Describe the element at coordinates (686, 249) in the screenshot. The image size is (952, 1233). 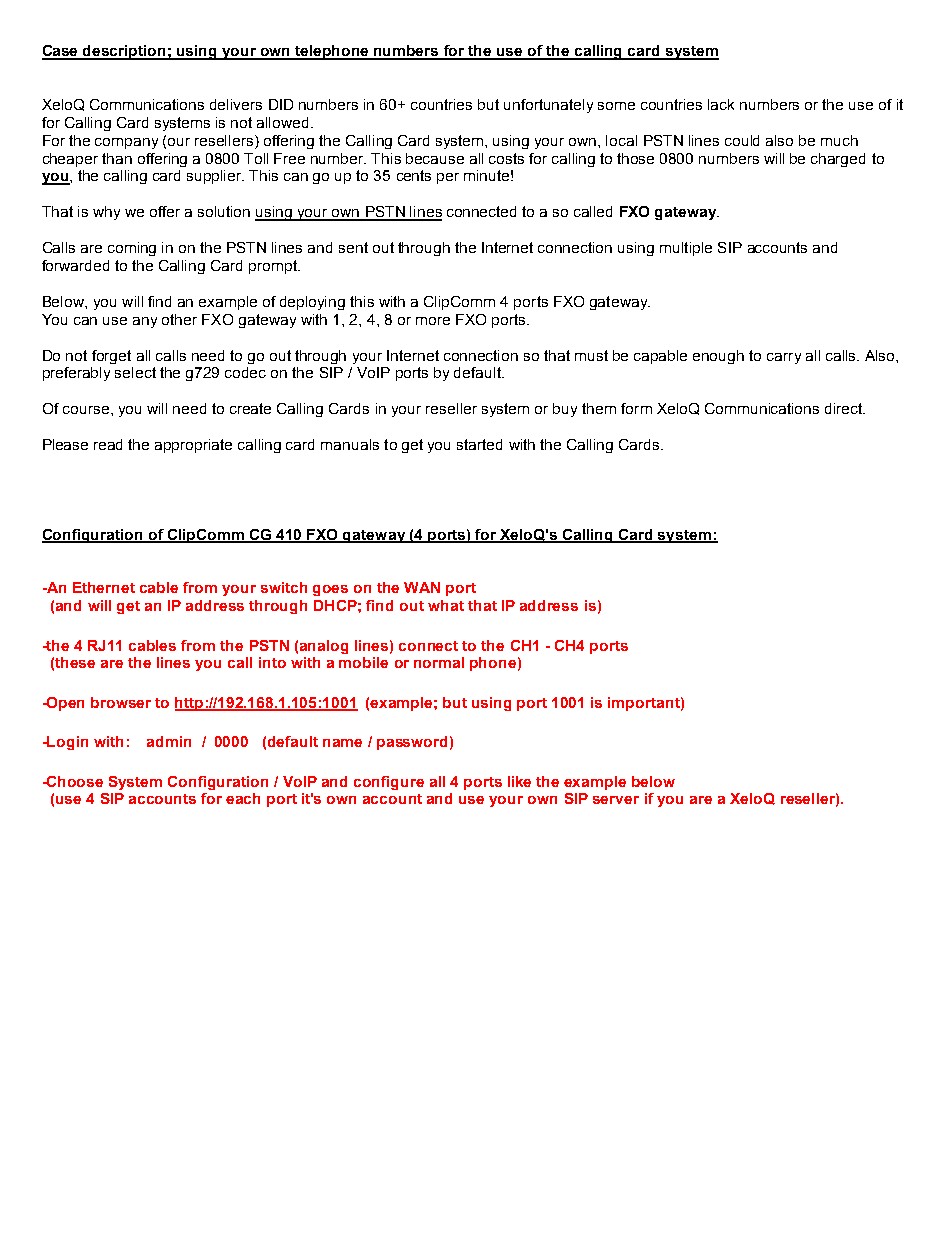
I see `multiple` at that location.
